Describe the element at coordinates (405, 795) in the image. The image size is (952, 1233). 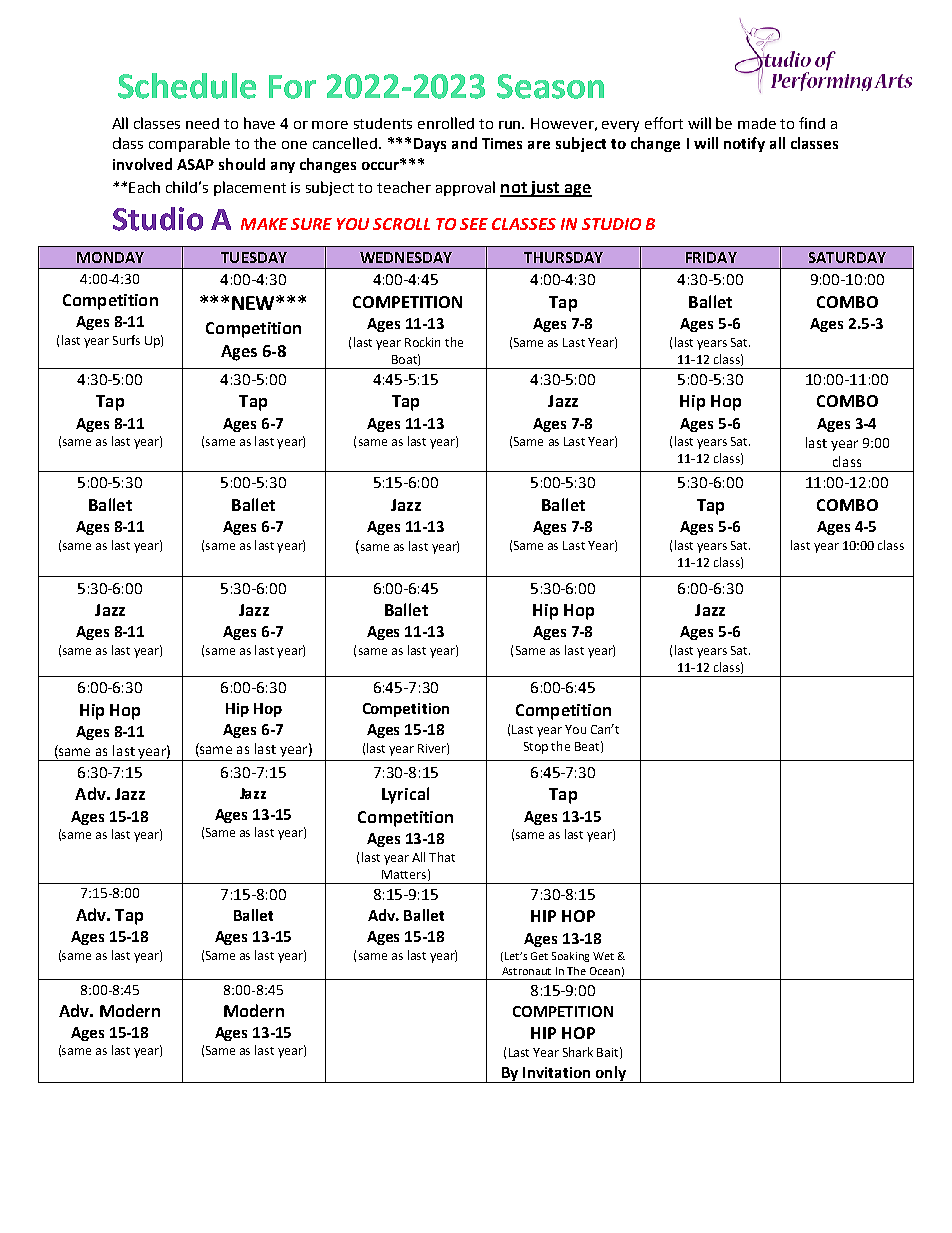
I see `Lyrical` at that location.
